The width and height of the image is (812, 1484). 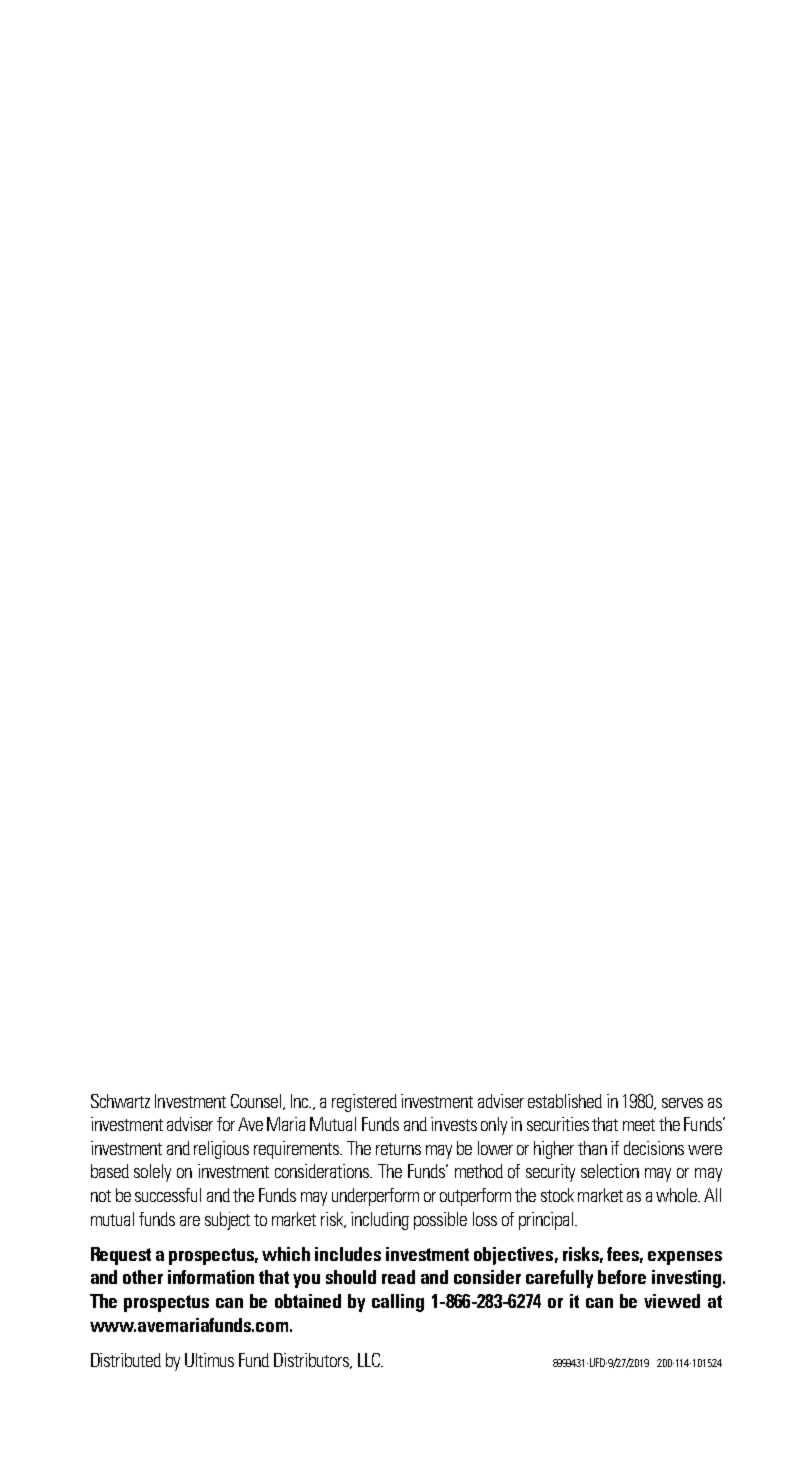 What do you see at coordinates (622, 1277) in the image?
I see `before` at bounding box center [622, 1277].
